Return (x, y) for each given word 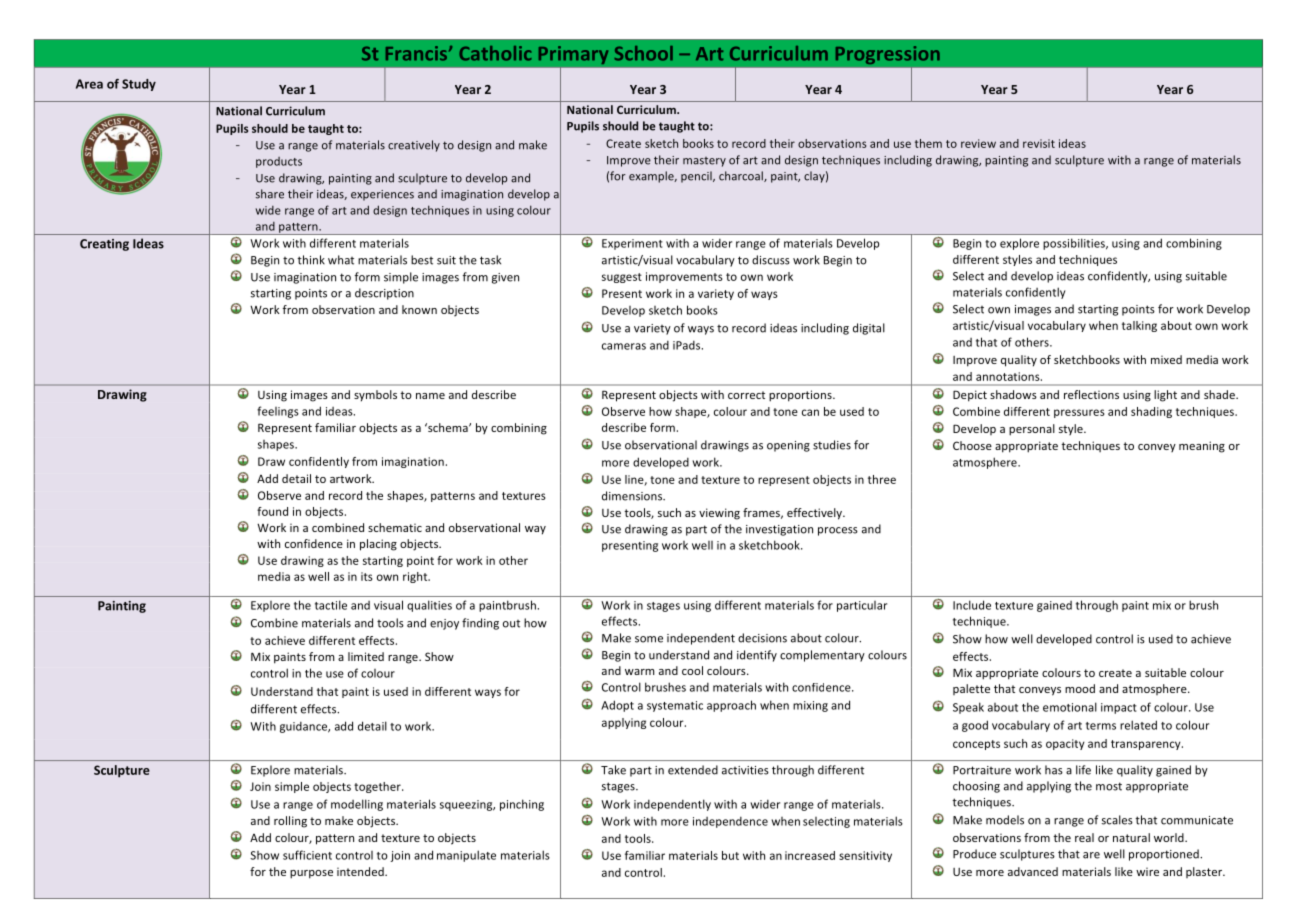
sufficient (307, 855)
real (1084, 837)
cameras (624, 346)
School (644, 53)
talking (1139, 326)
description (384, 294)
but (730, 855)
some (649, 639)
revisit (1039, 143)
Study (139, 85)
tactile (331, 605)
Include (972, 605)
